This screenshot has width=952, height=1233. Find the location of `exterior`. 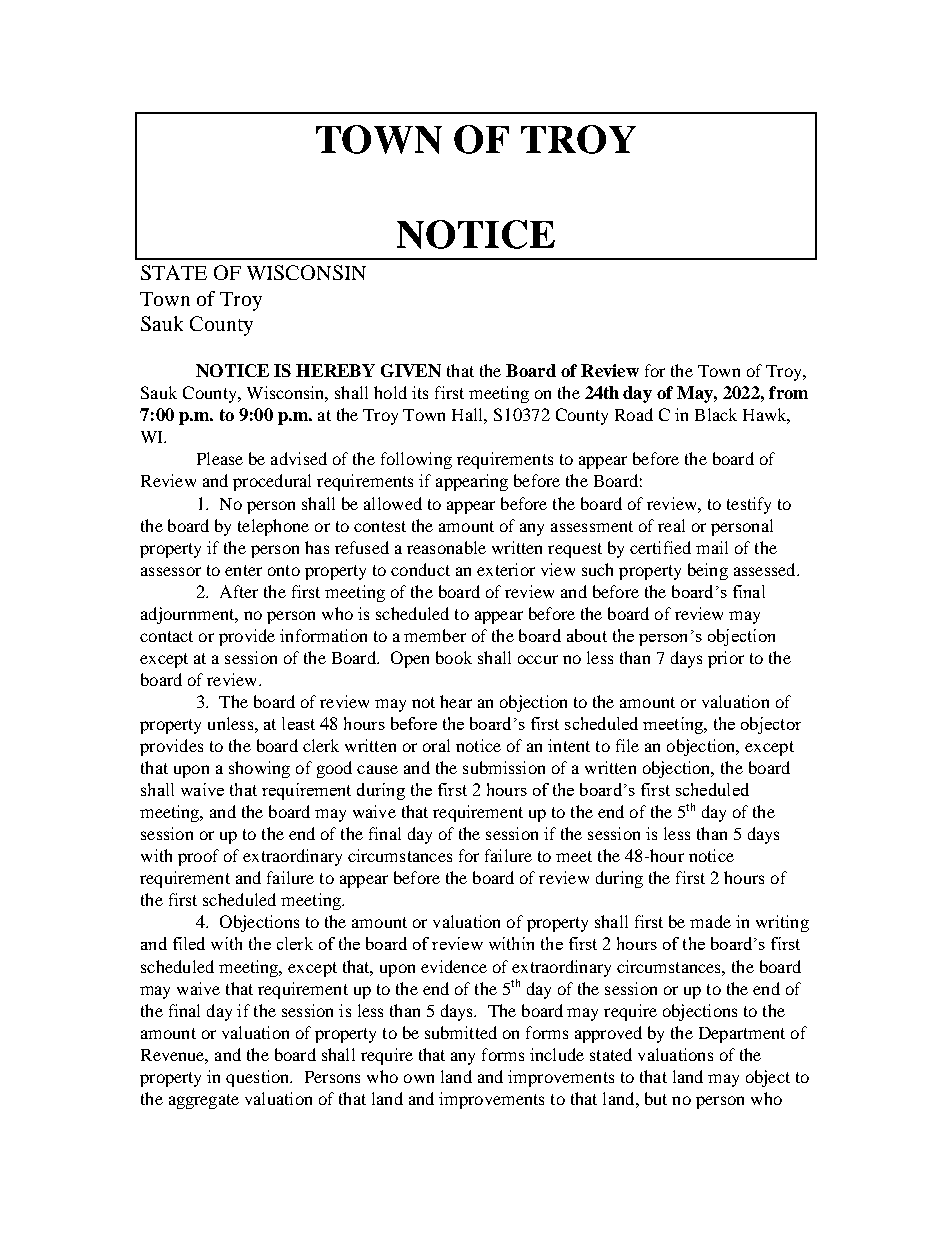

exterior is located at coordinates (506, 569).
